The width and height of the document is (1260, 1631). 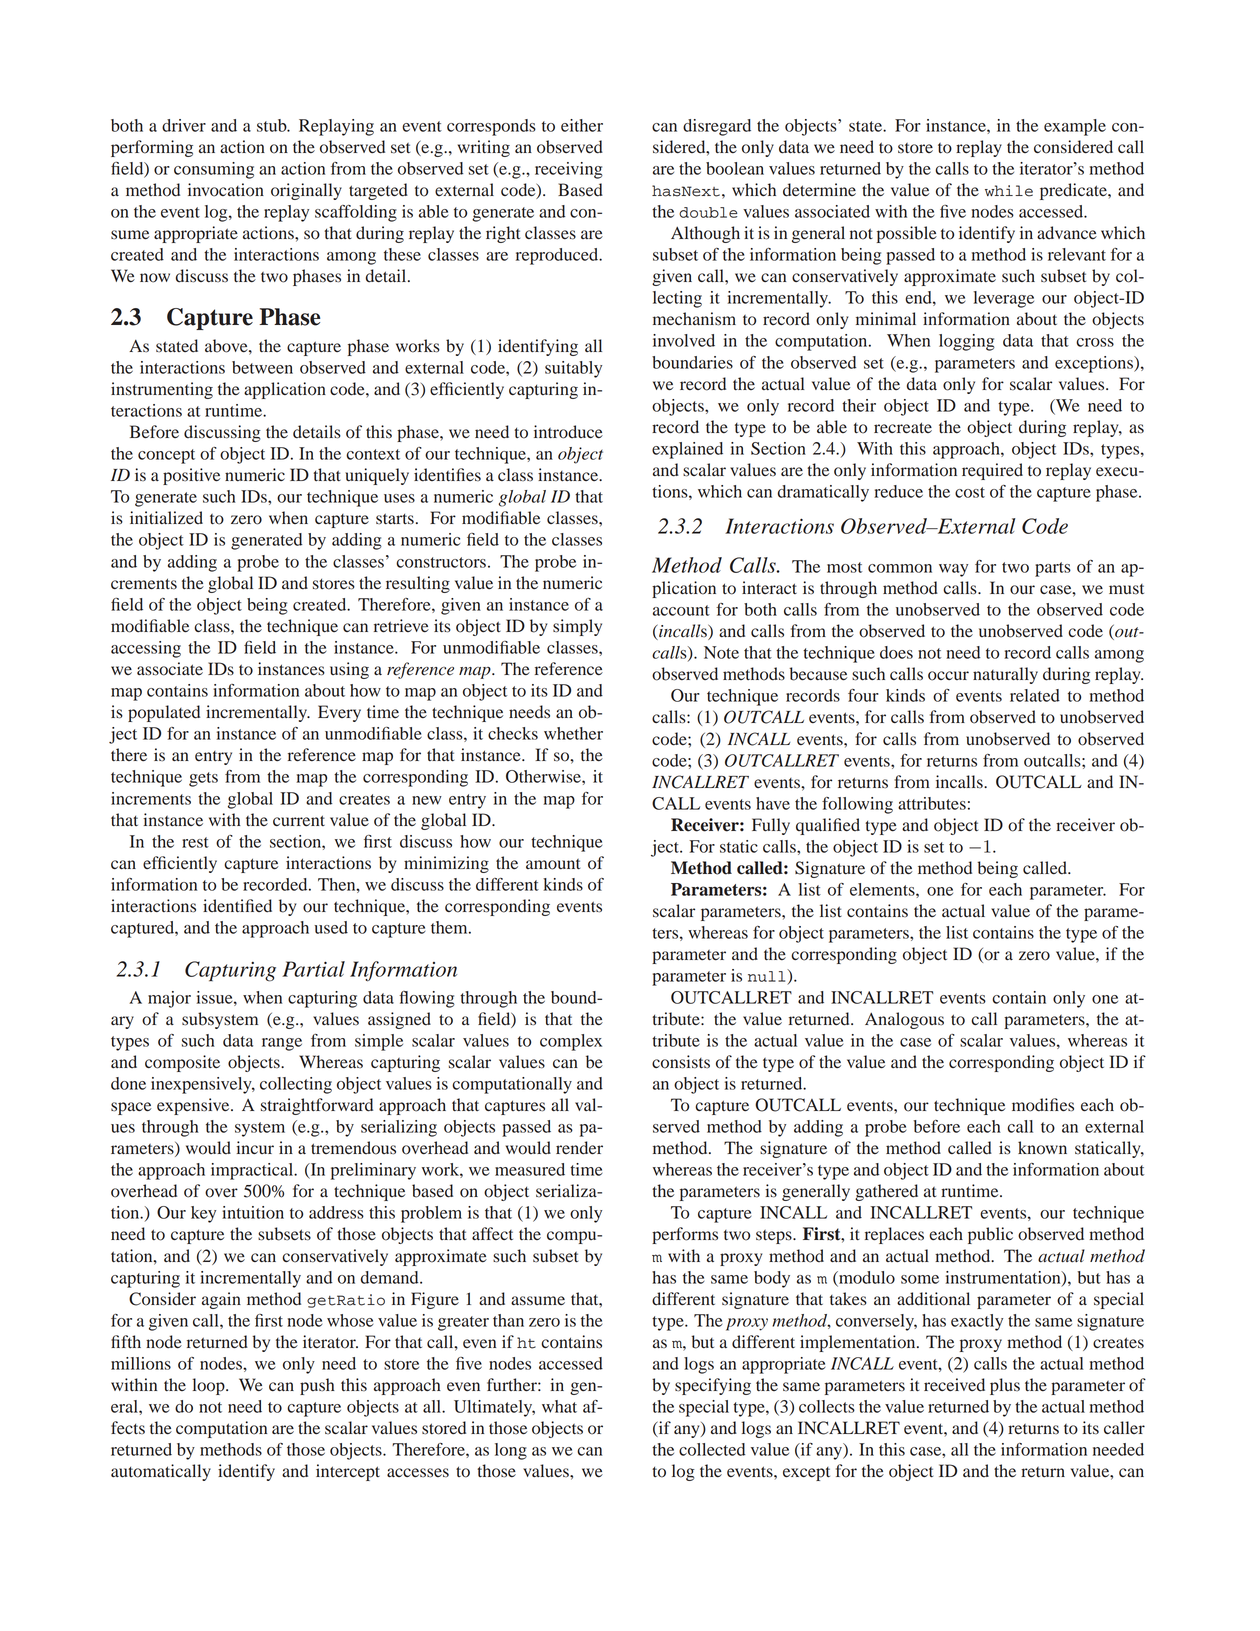 What do you see at coordinates (904, 1020) in the document?
I see `Analogous` at bounding box center [904, 1020].
